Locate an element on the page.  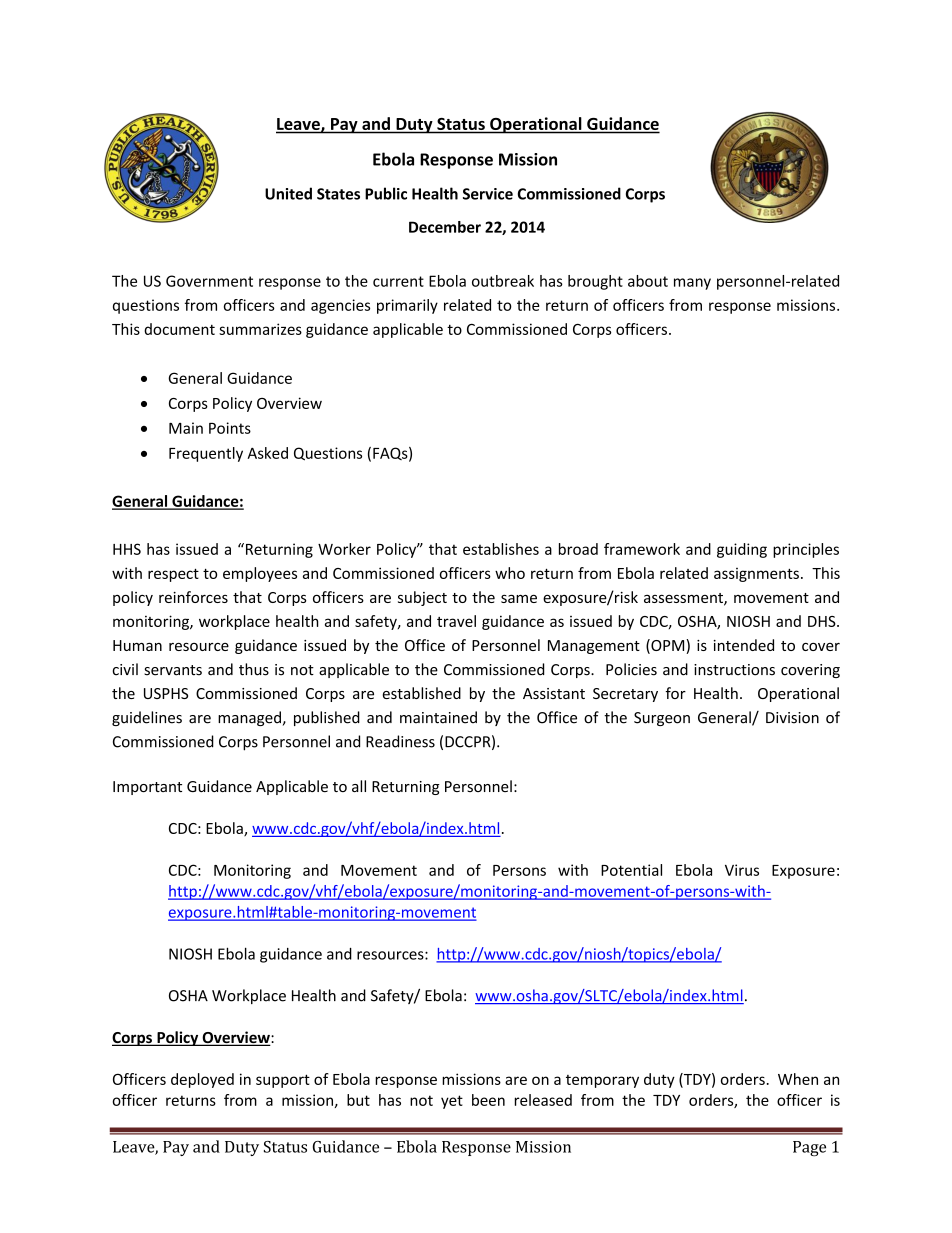
December is located at coordinates (445, 227).
